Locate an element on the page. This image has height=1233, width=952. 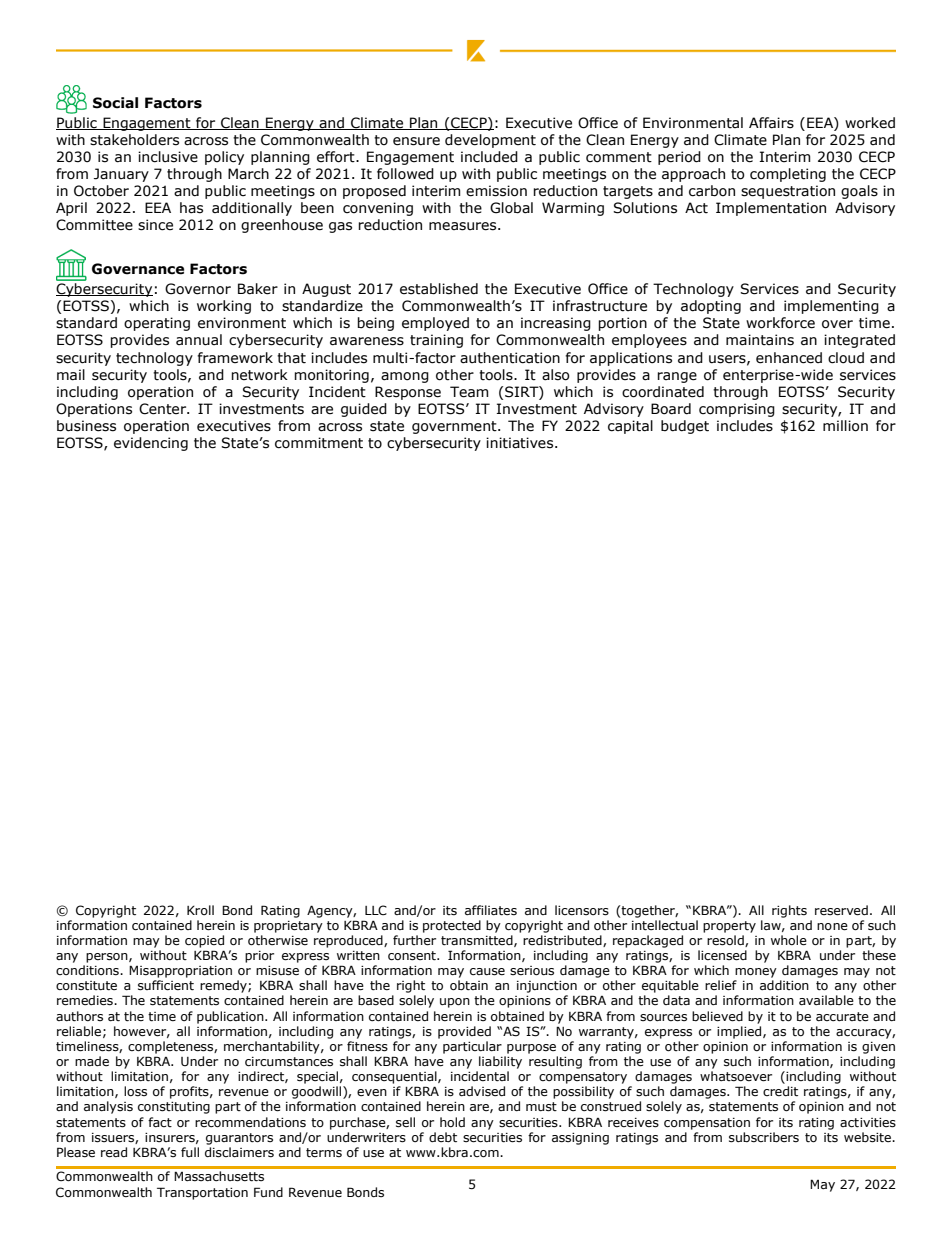
affiliates is located at coordinates (491, 910).
